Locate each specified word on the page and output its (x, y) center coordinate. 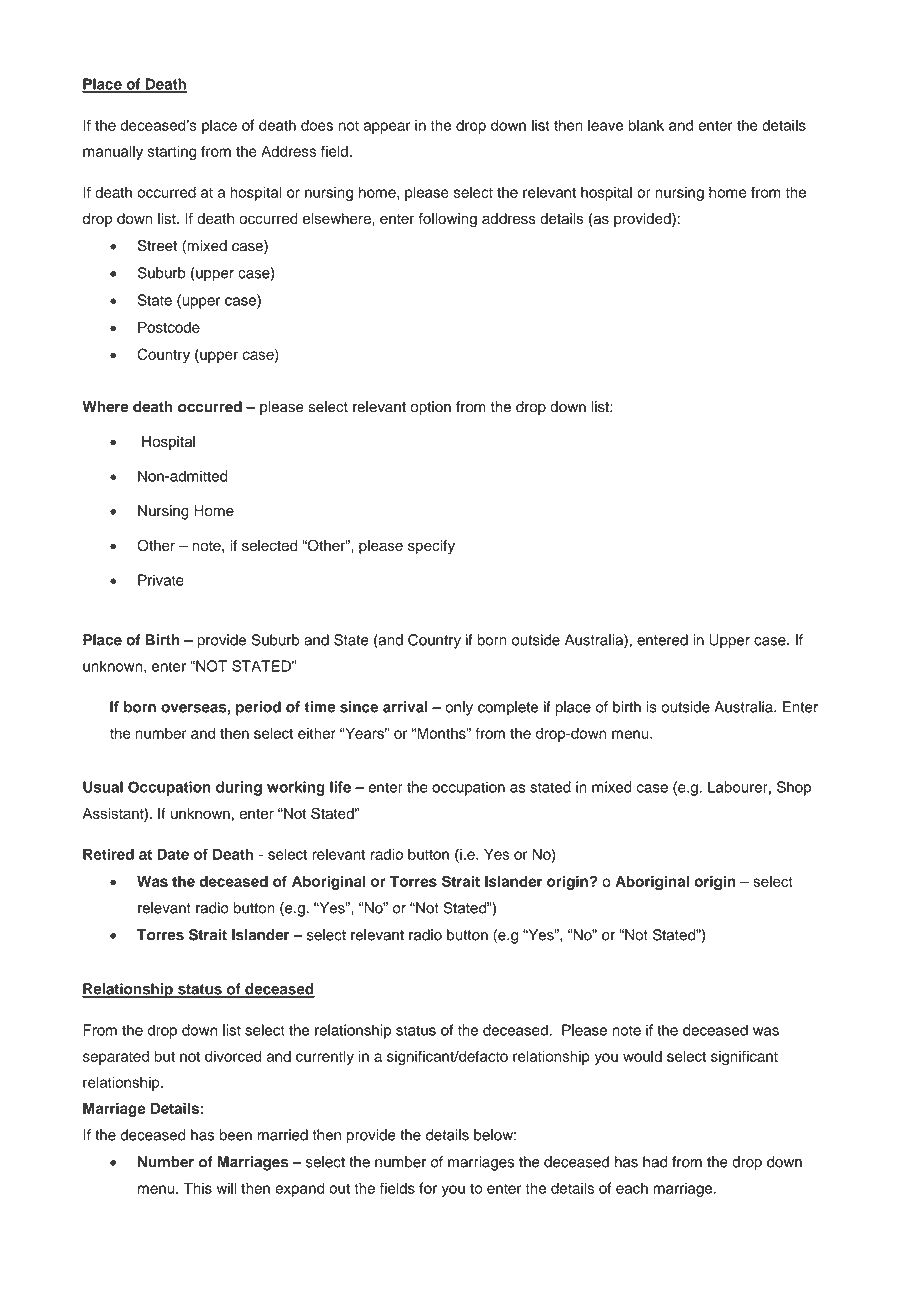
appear (386, 128)
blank (646, 125)
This (197, 1188)
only (459, 708)
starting (172, 152)
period (258, 708)
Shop (794, 788)
